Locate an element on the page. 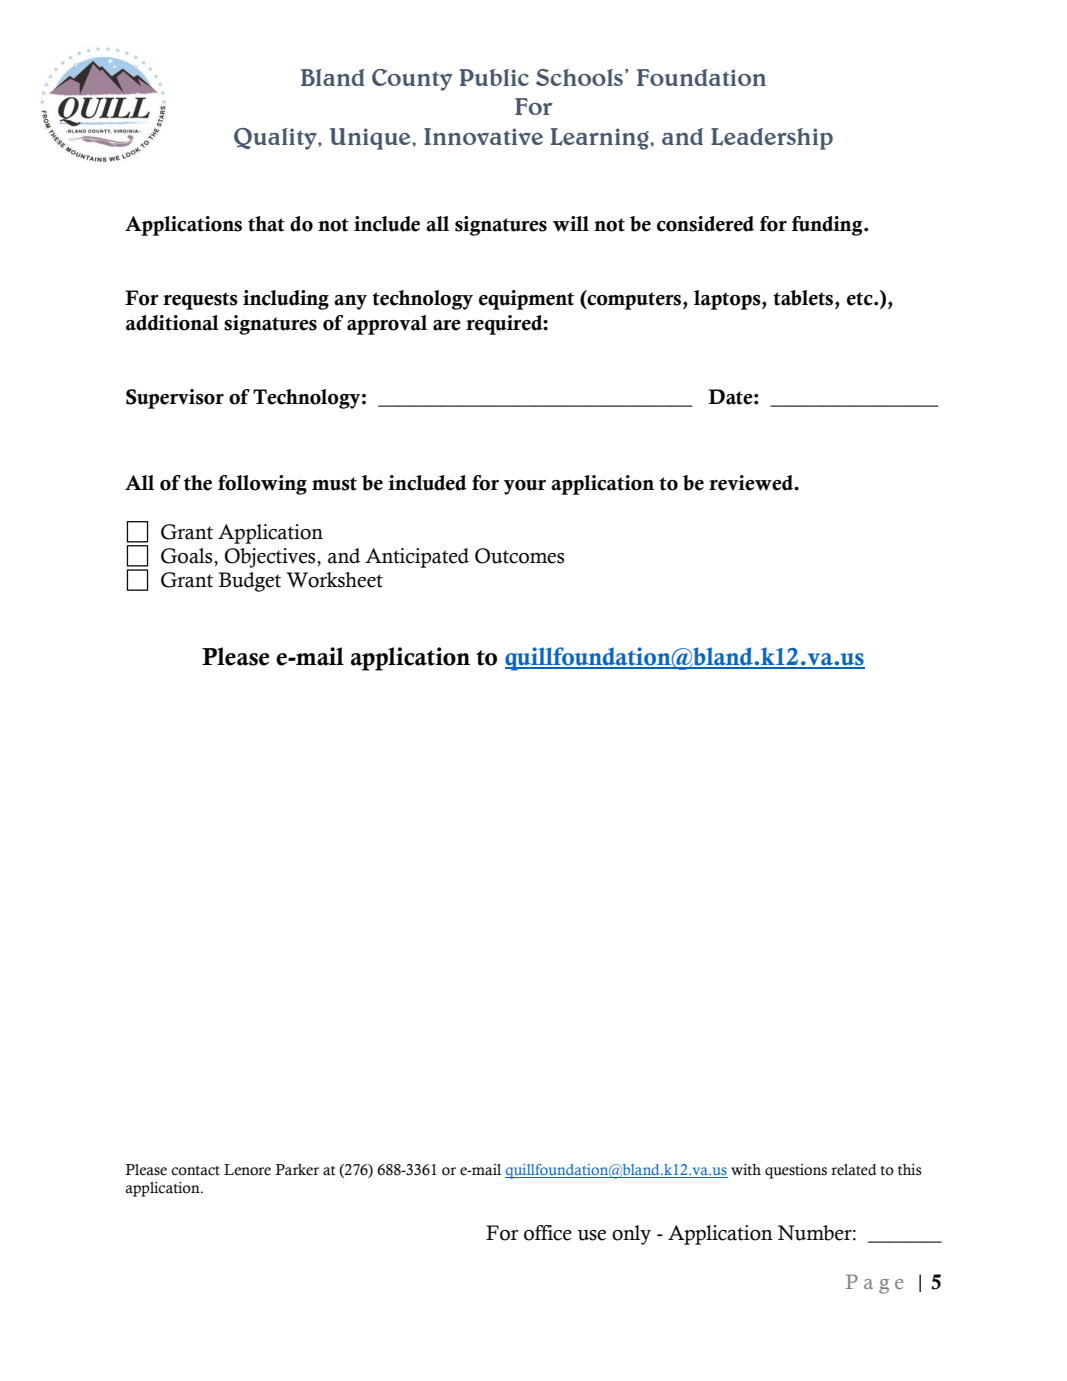 This page has width=1067, height=1381. Schools is located at coordinates (579, 77).
